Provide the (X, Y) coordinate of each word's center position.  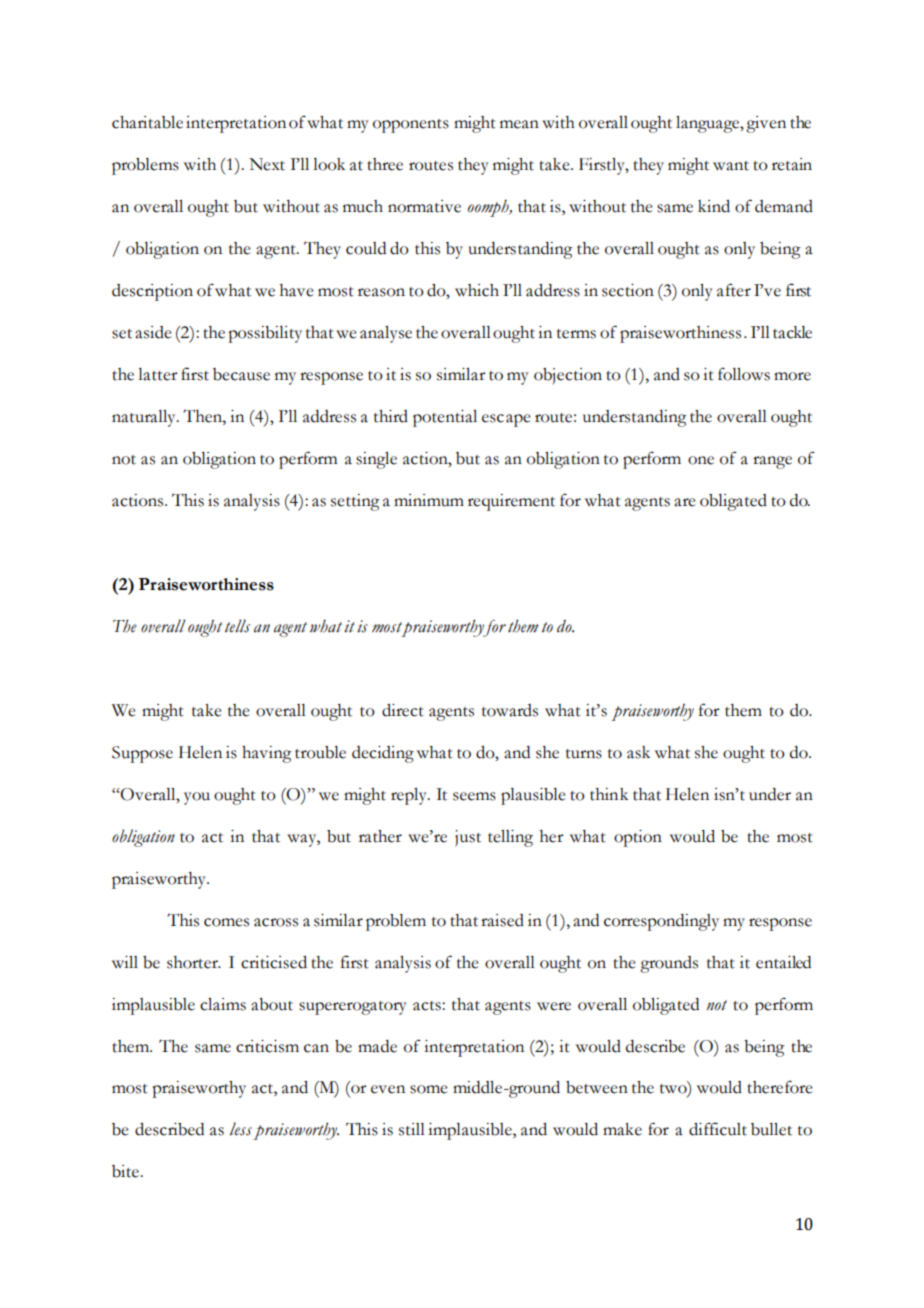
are (684, 502)
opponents (411, 126)
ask (638, 752)
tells (237, 626)
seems (474, 796)
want (731, 166)
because (241, 374)
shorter (193, 962)
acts (428, 1006)
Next (267, 164)
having (267, 754)
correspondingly (661, 922)
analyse (386, 334)
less (241, 1129)
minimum (429, 500)
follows (744, 374)
